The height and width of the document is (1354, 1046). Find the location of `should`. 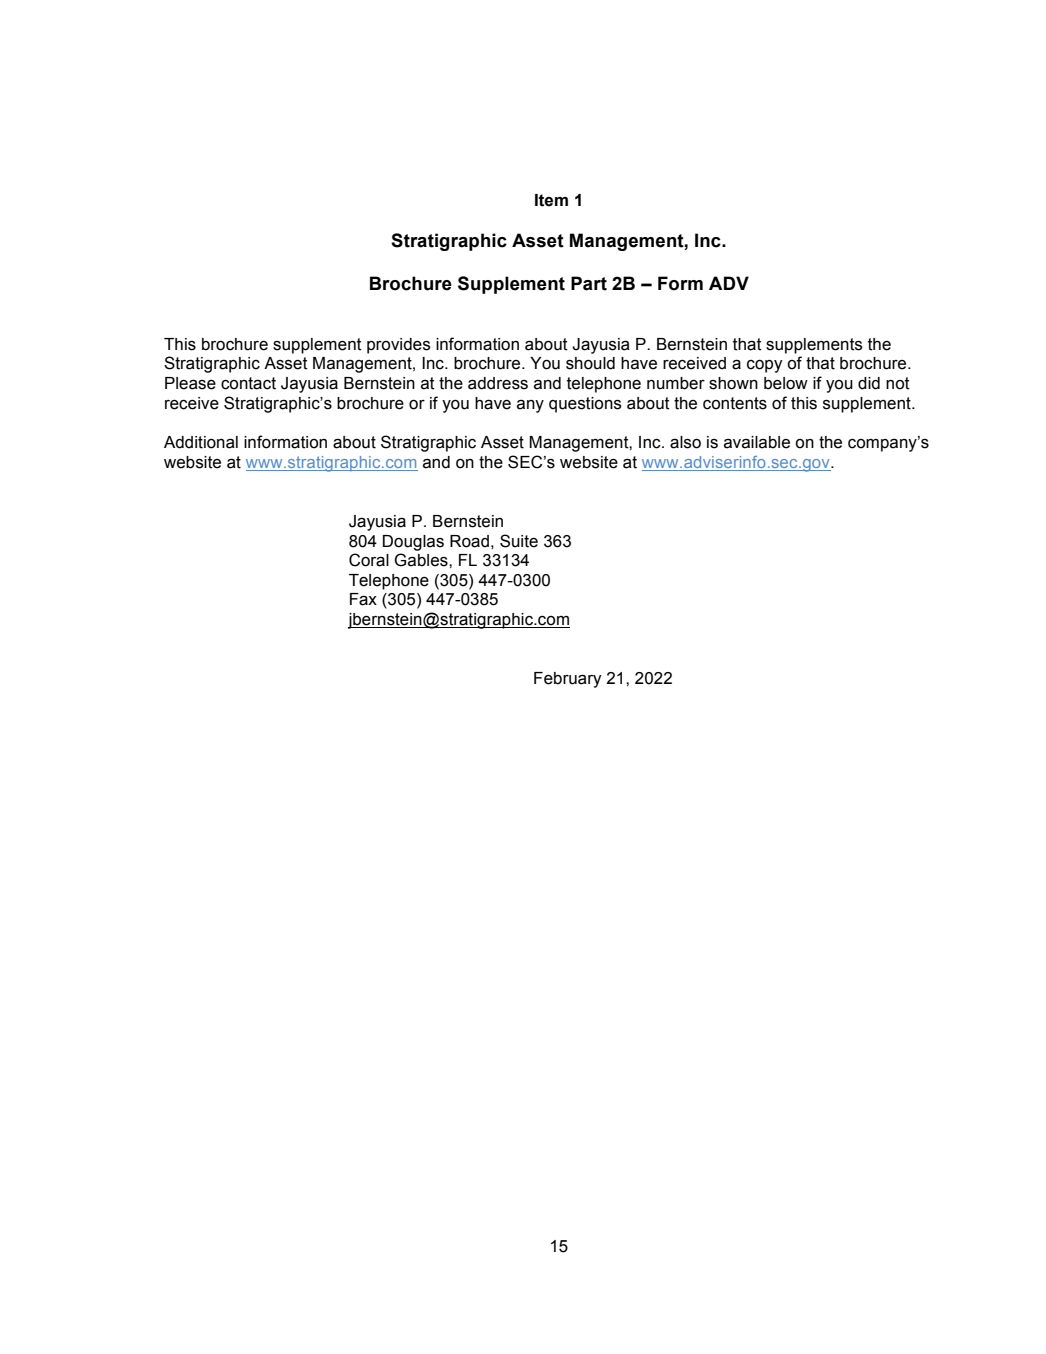

should is located at coordinates (590, 363).
